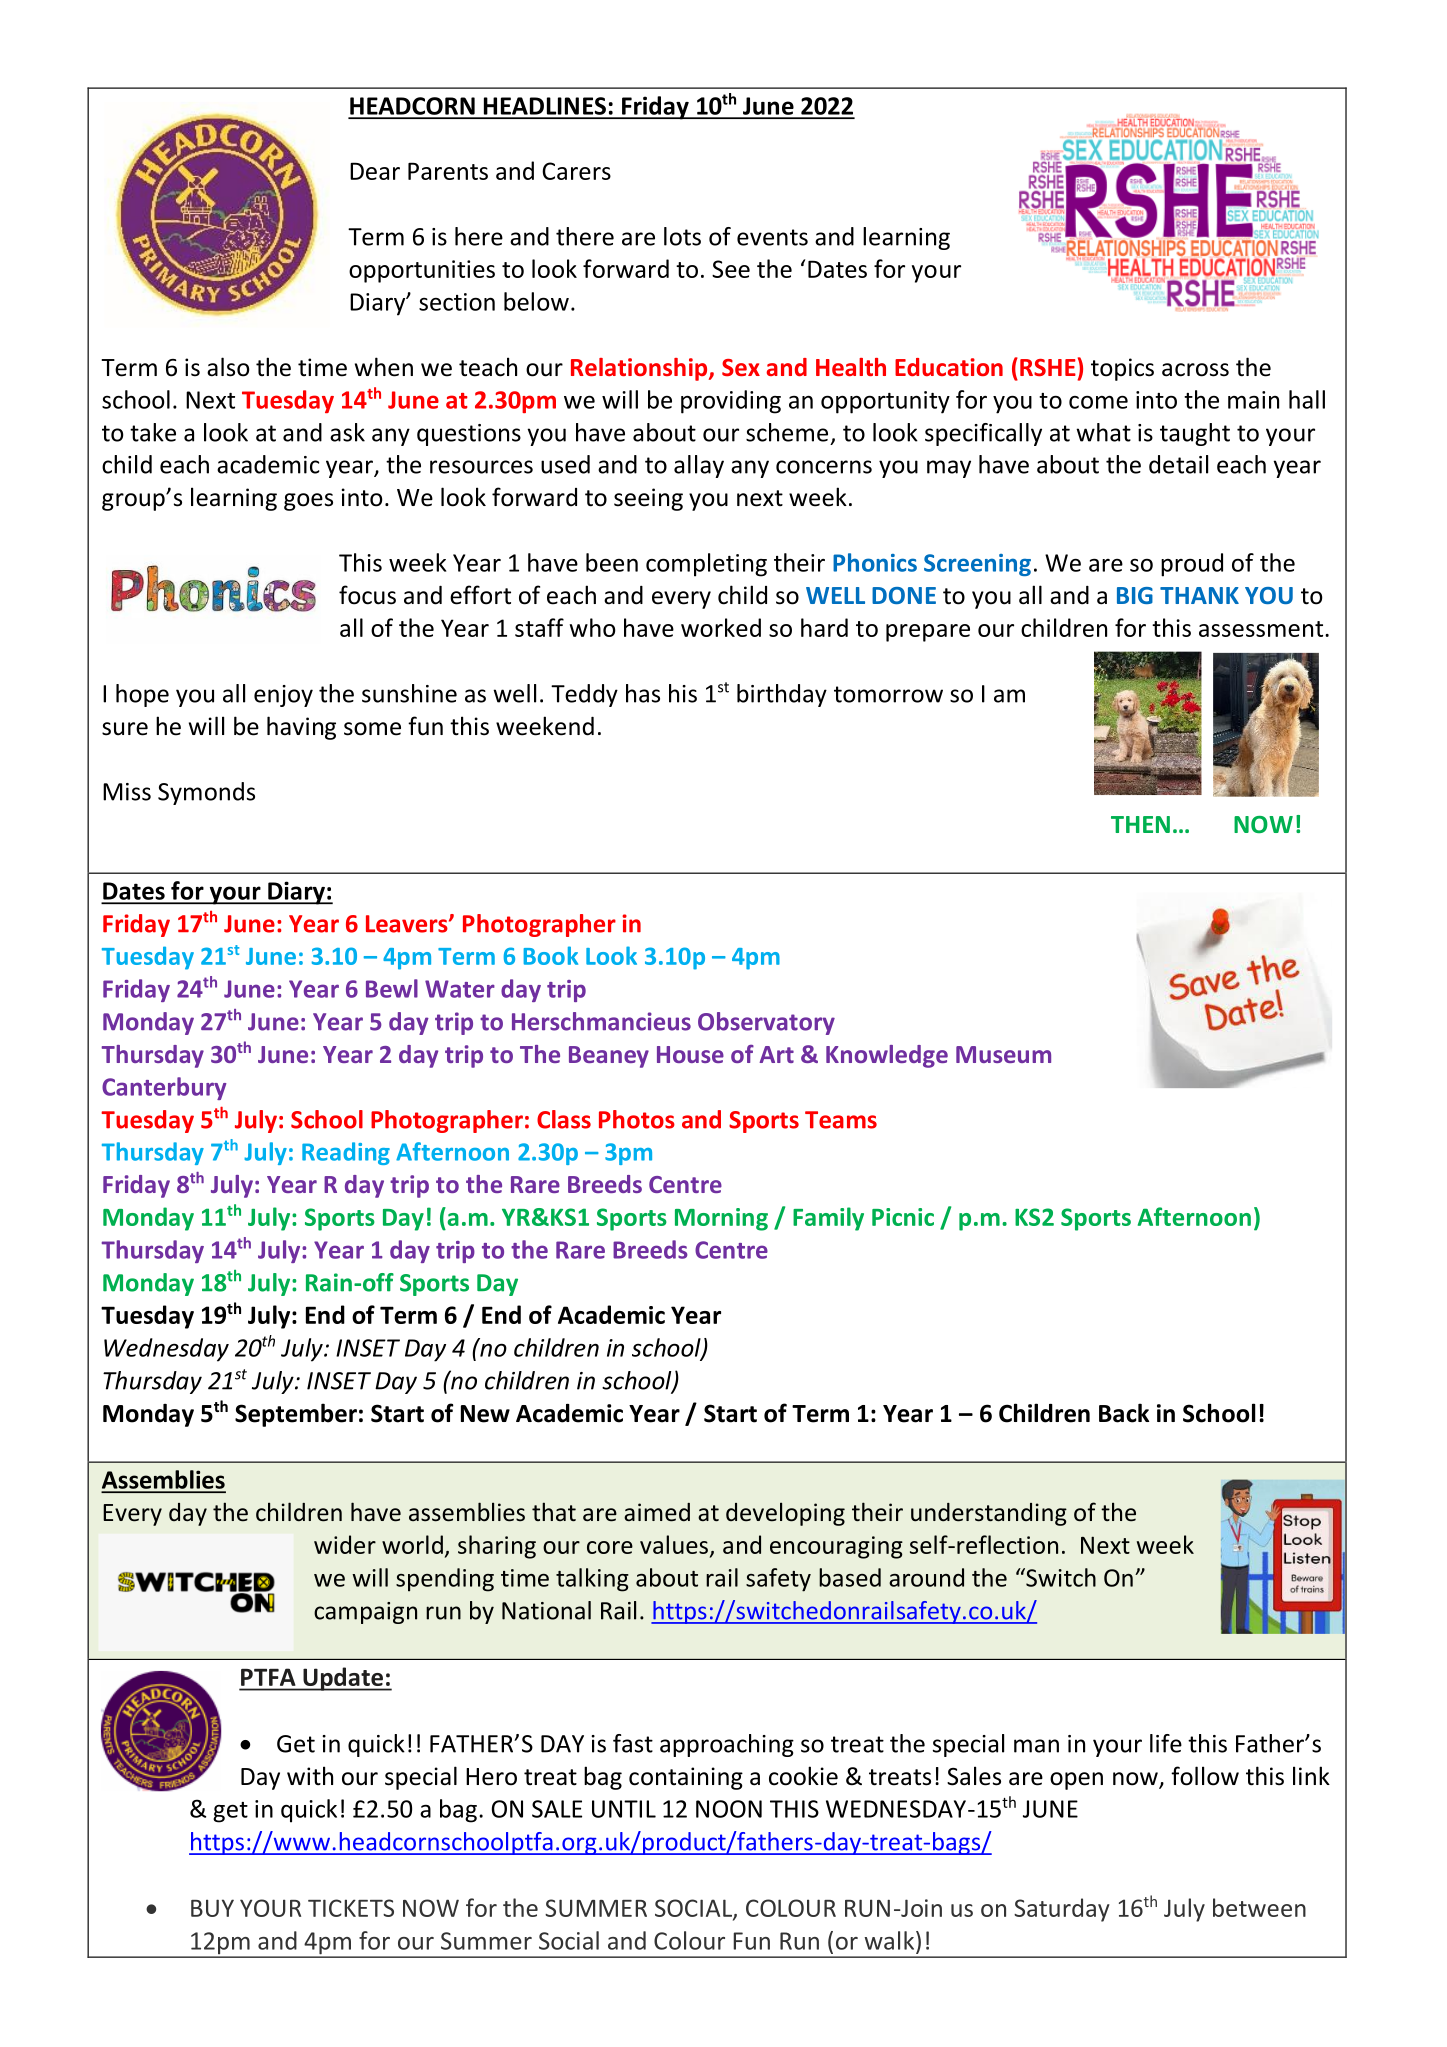 This page has height=2047, width=1447. I want to click on lots, so click(682, 236).
